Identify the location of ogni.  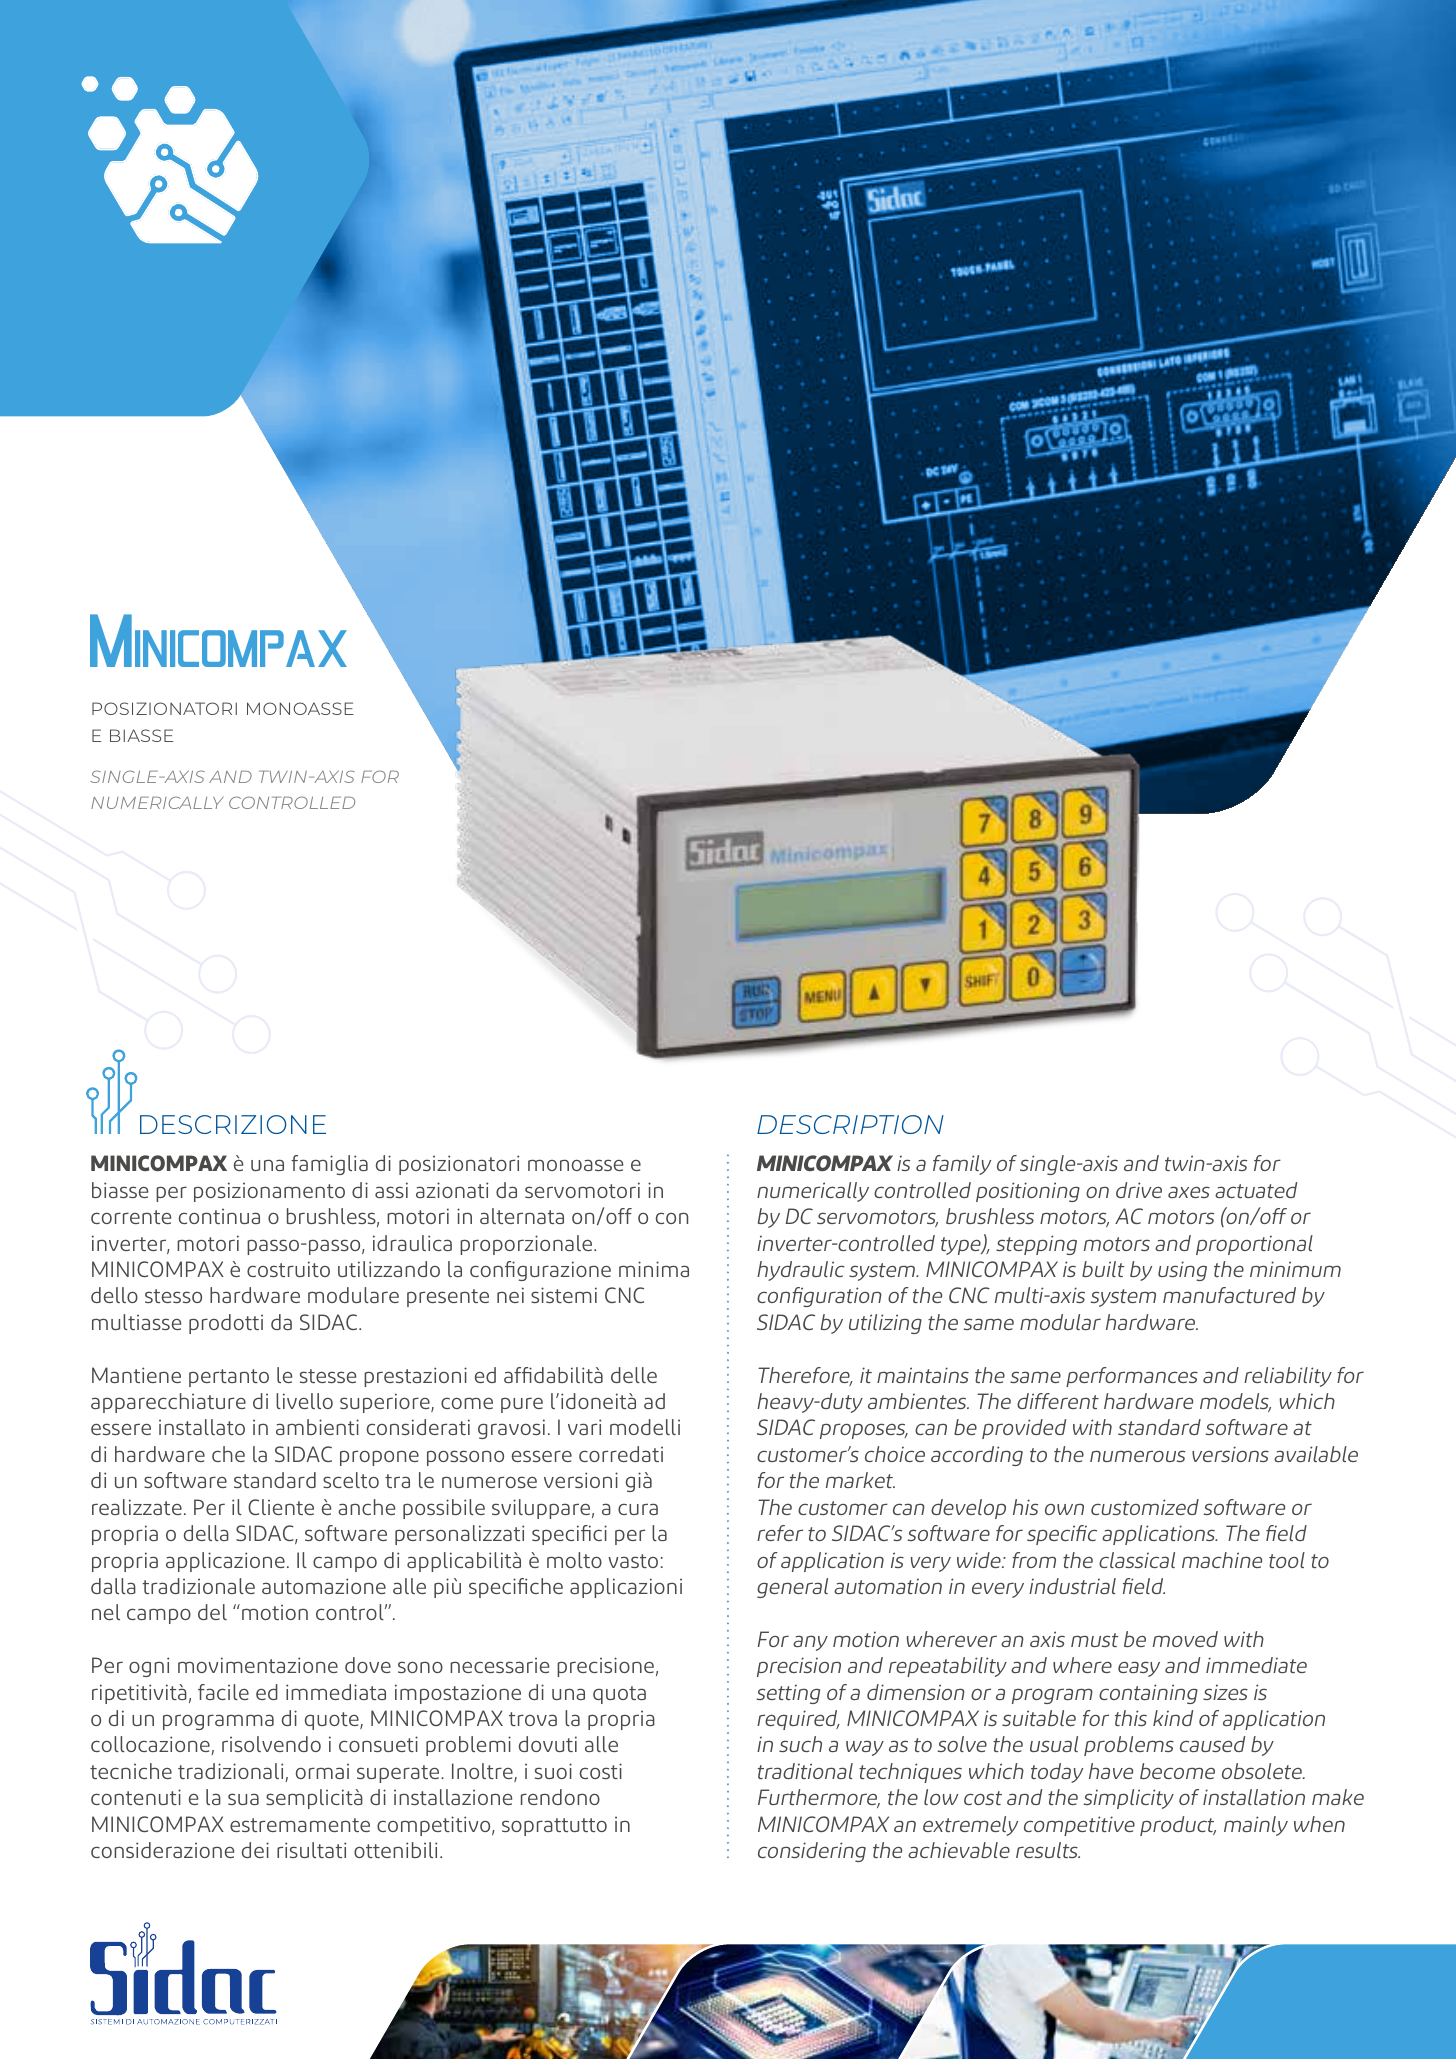
(149, 1667).
